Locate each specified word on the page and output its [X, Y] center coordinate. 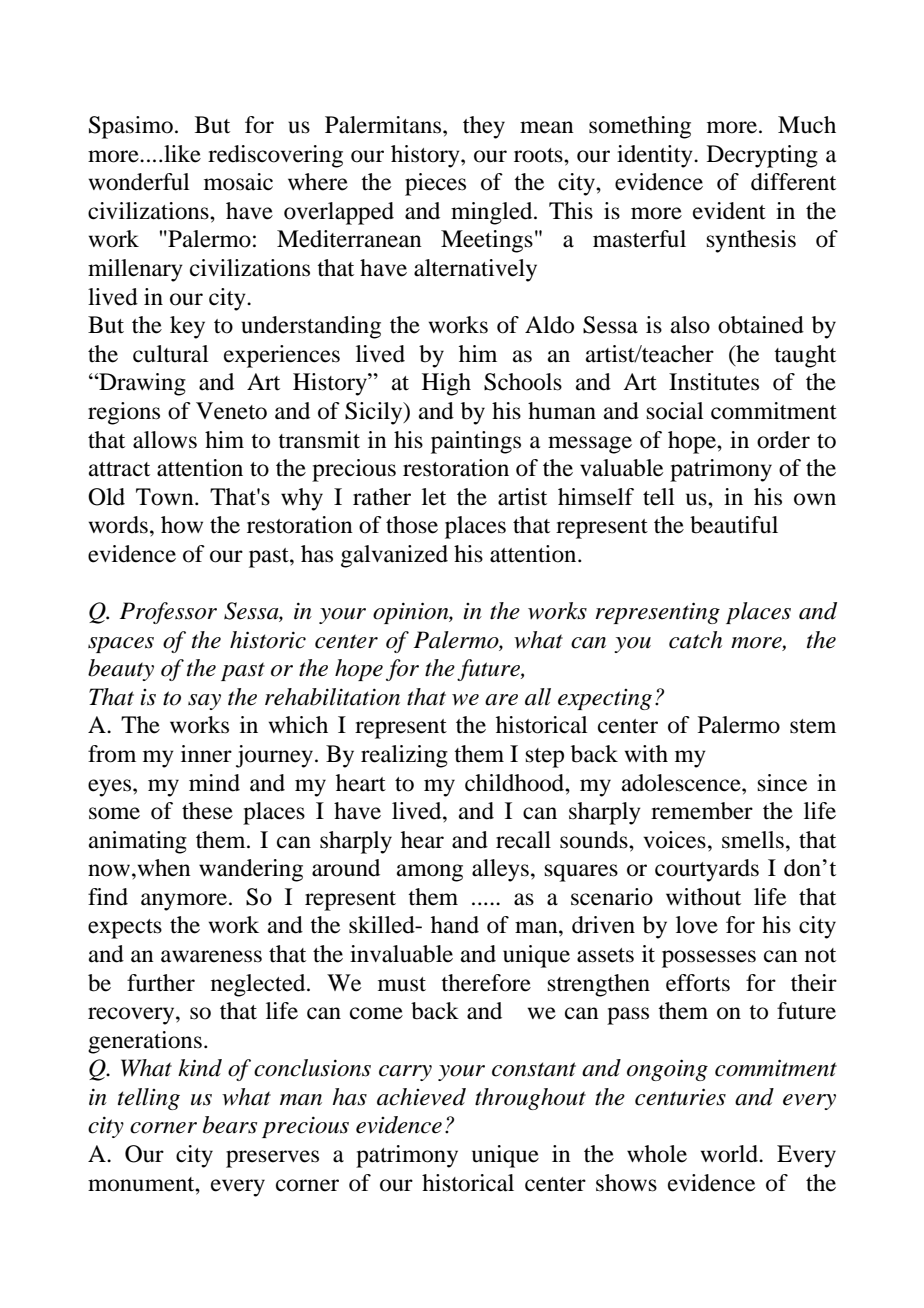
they [484, 127]
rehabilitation [332, 697]
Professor [168, 613]
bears [230, 1125]
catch [695, 640]
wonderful [138, 182]
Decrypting [762, 156]
